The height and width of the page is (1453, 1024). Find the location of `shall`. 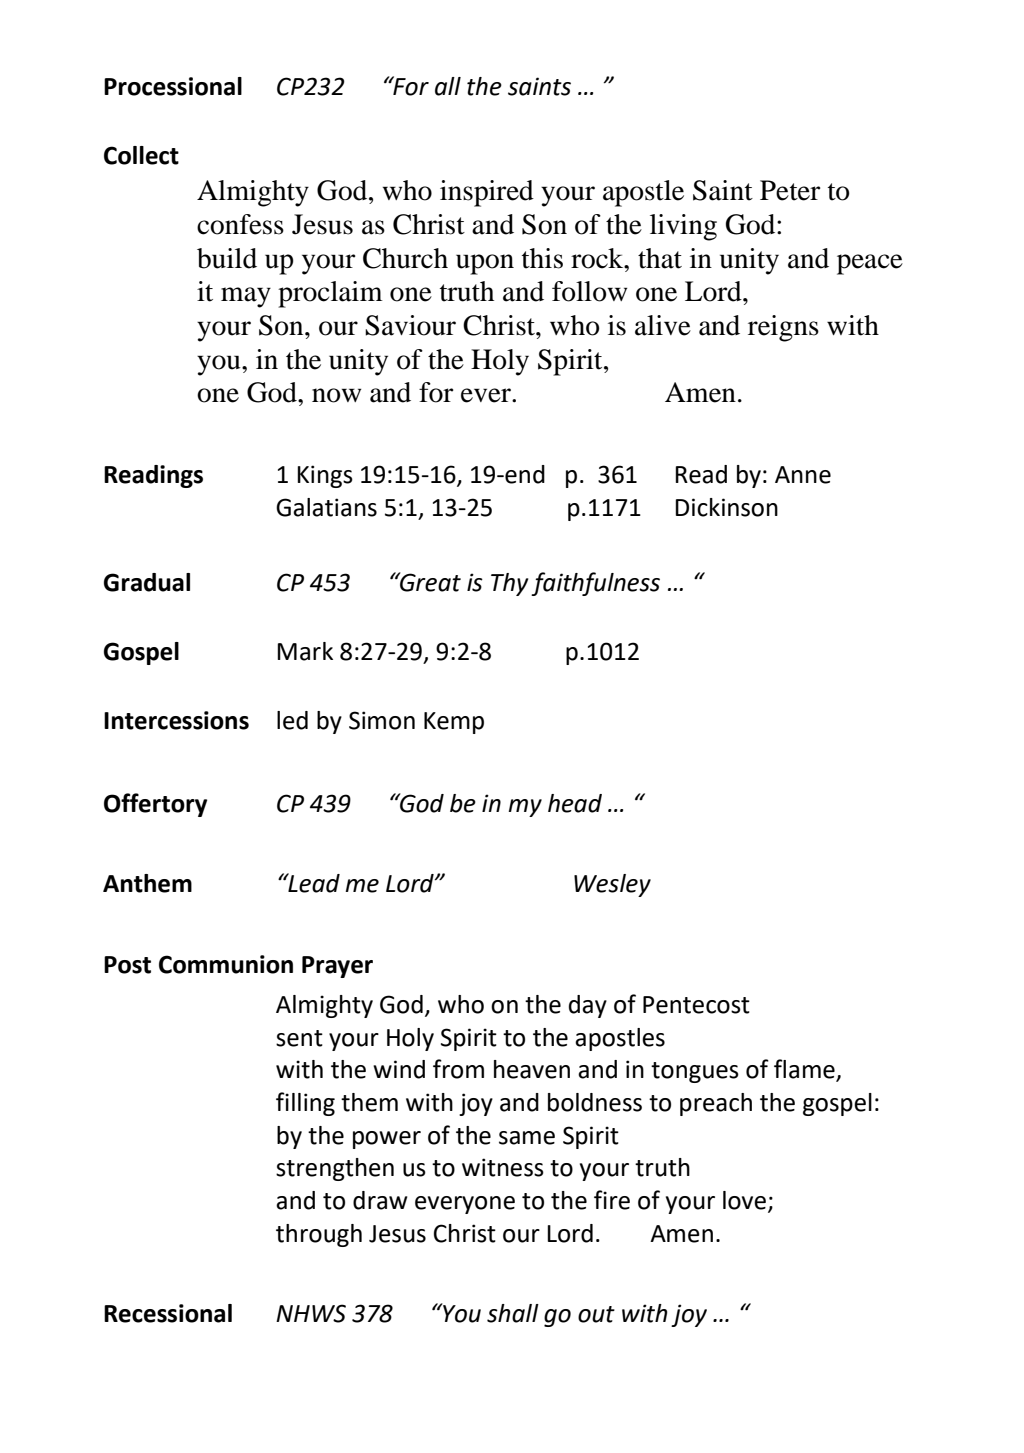

shall is located at coordinates (513, 1313).
